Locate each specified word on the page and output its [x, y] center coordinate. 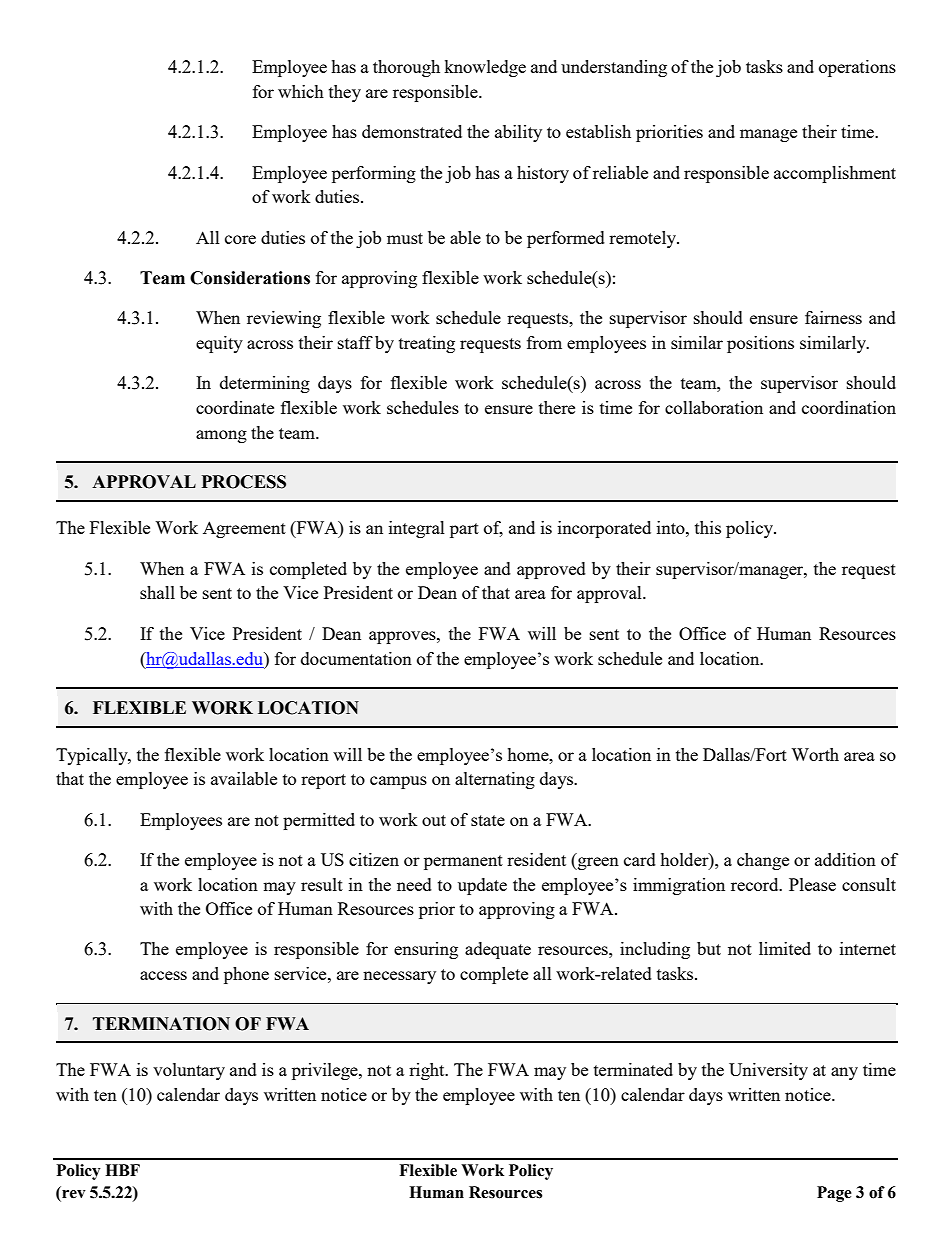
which [301, 91]
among [221, 436]
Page [834, 1194]
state [488, 820]
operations [857, 68]
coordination [849, 407]
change [763, 861]
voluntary [189, 1071]
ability [518, 133]
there [557, 407]
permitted [319, 821]
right [428, 1071]
